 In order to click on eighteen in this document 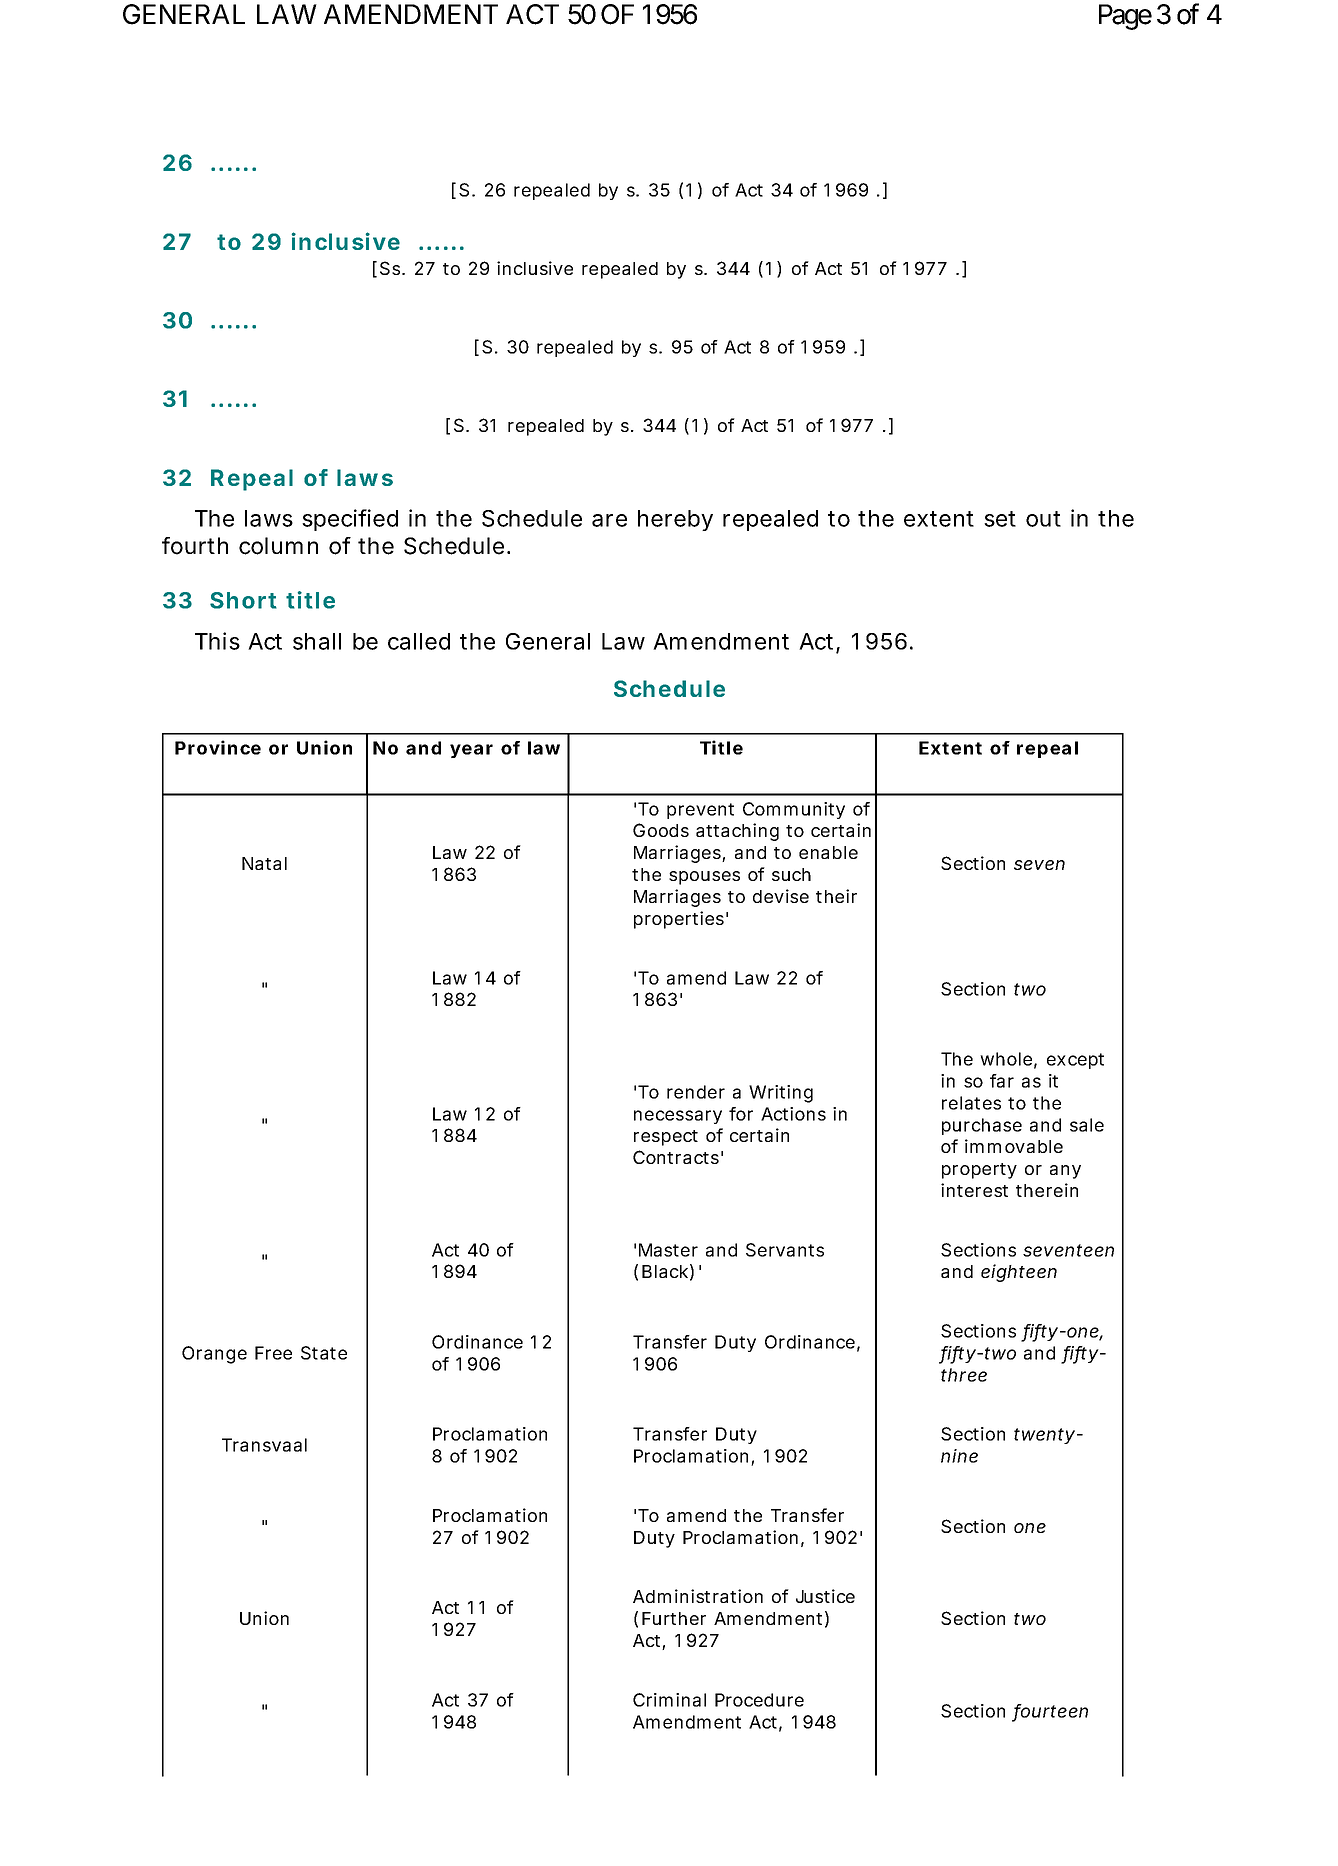, I will do `click(1019, 1273)`.
